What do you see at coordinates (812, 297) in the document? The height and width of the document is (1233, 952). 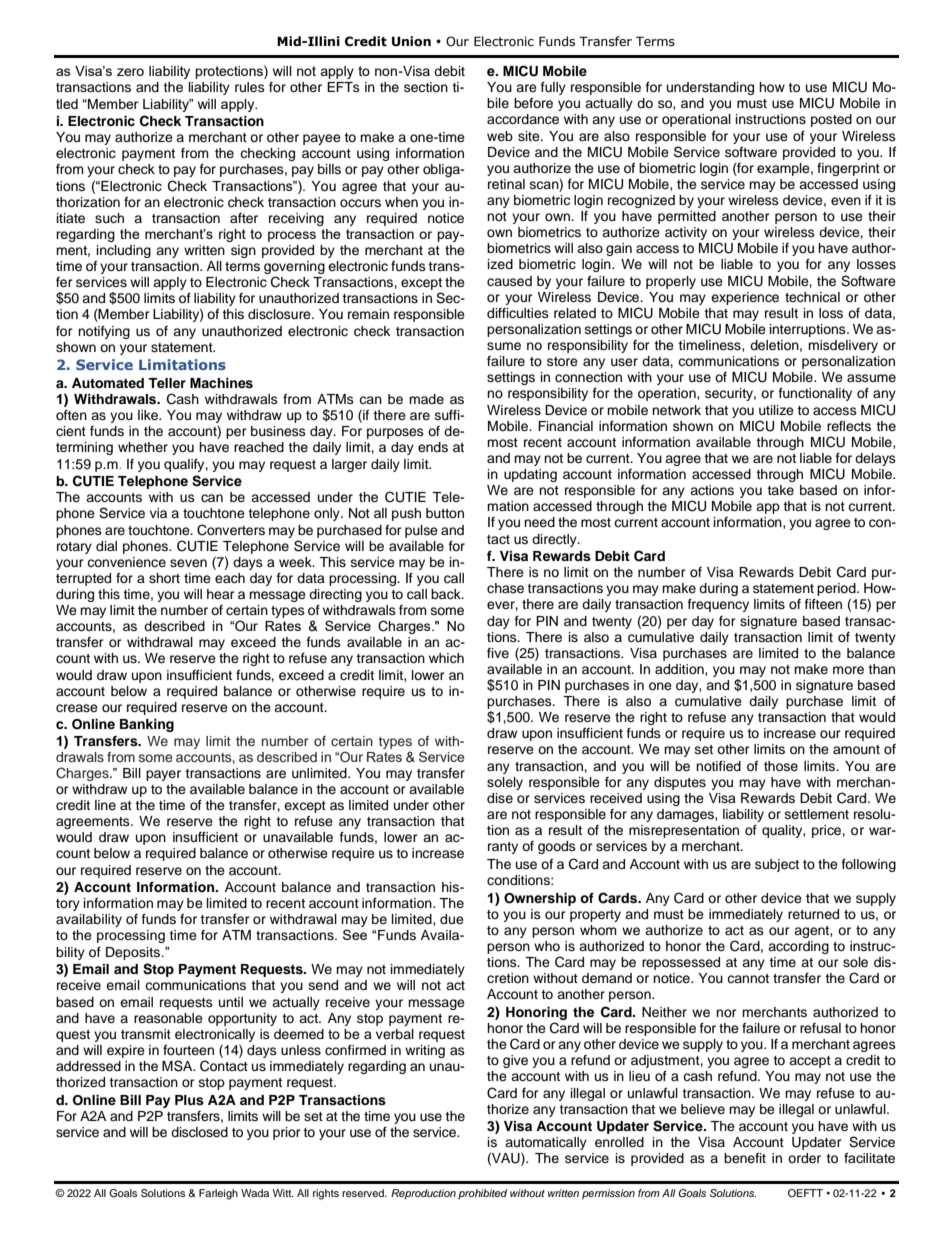 I see `technical` at bounding box center [812, 297].
